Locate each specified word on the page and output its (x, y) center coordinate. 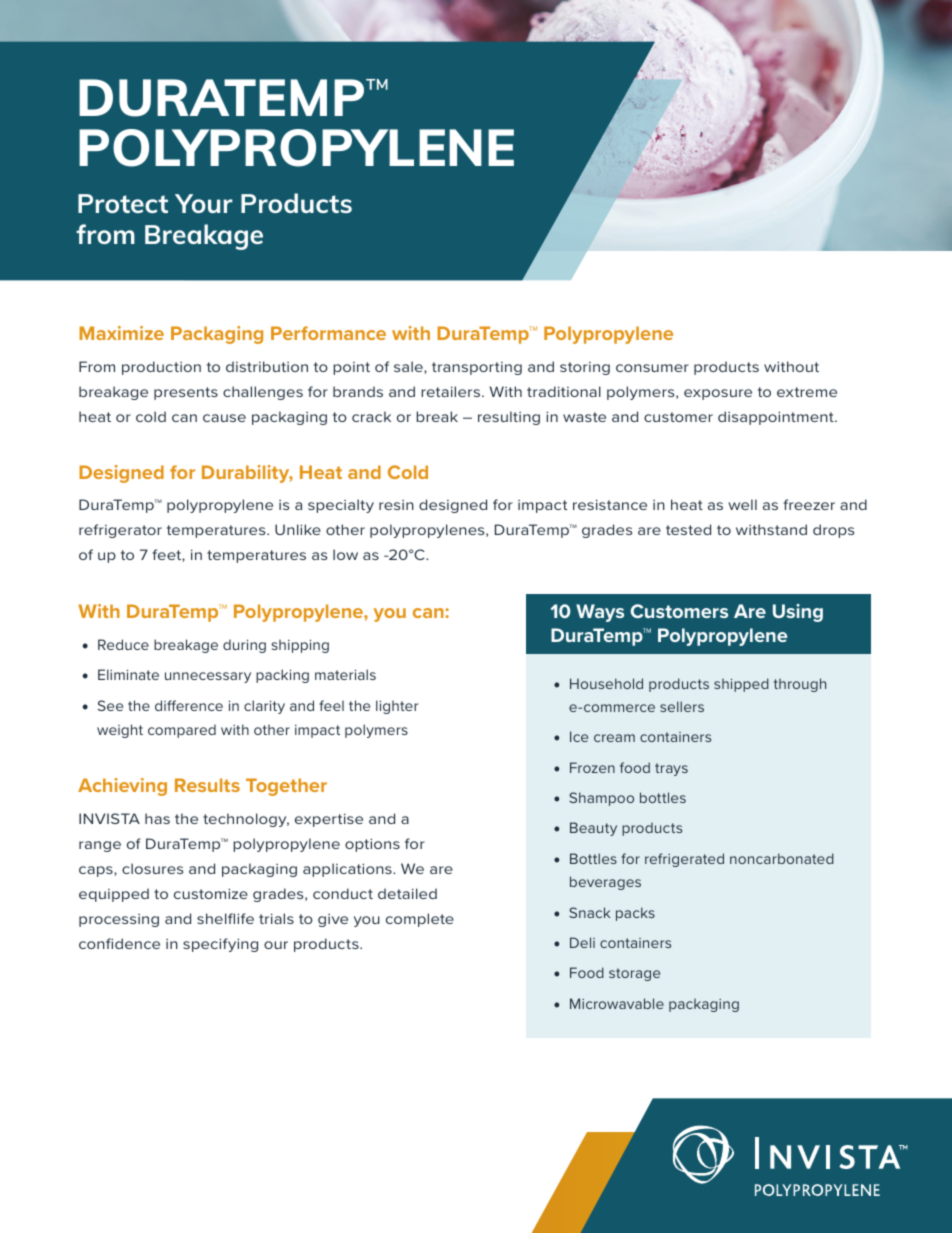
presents (186, 393)
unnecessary (208, 677)
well (742, 504)
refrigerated (684, 860)
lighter (397, 707)
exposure (718, 394)
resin (396, 505)
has (157, 818)
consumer (652, 368)
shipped (741, 685)
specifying (220, 945)
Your (204, 203)
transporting (477, 368)
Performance (328, 333)
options (372, 845)
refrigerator (120, 531)
